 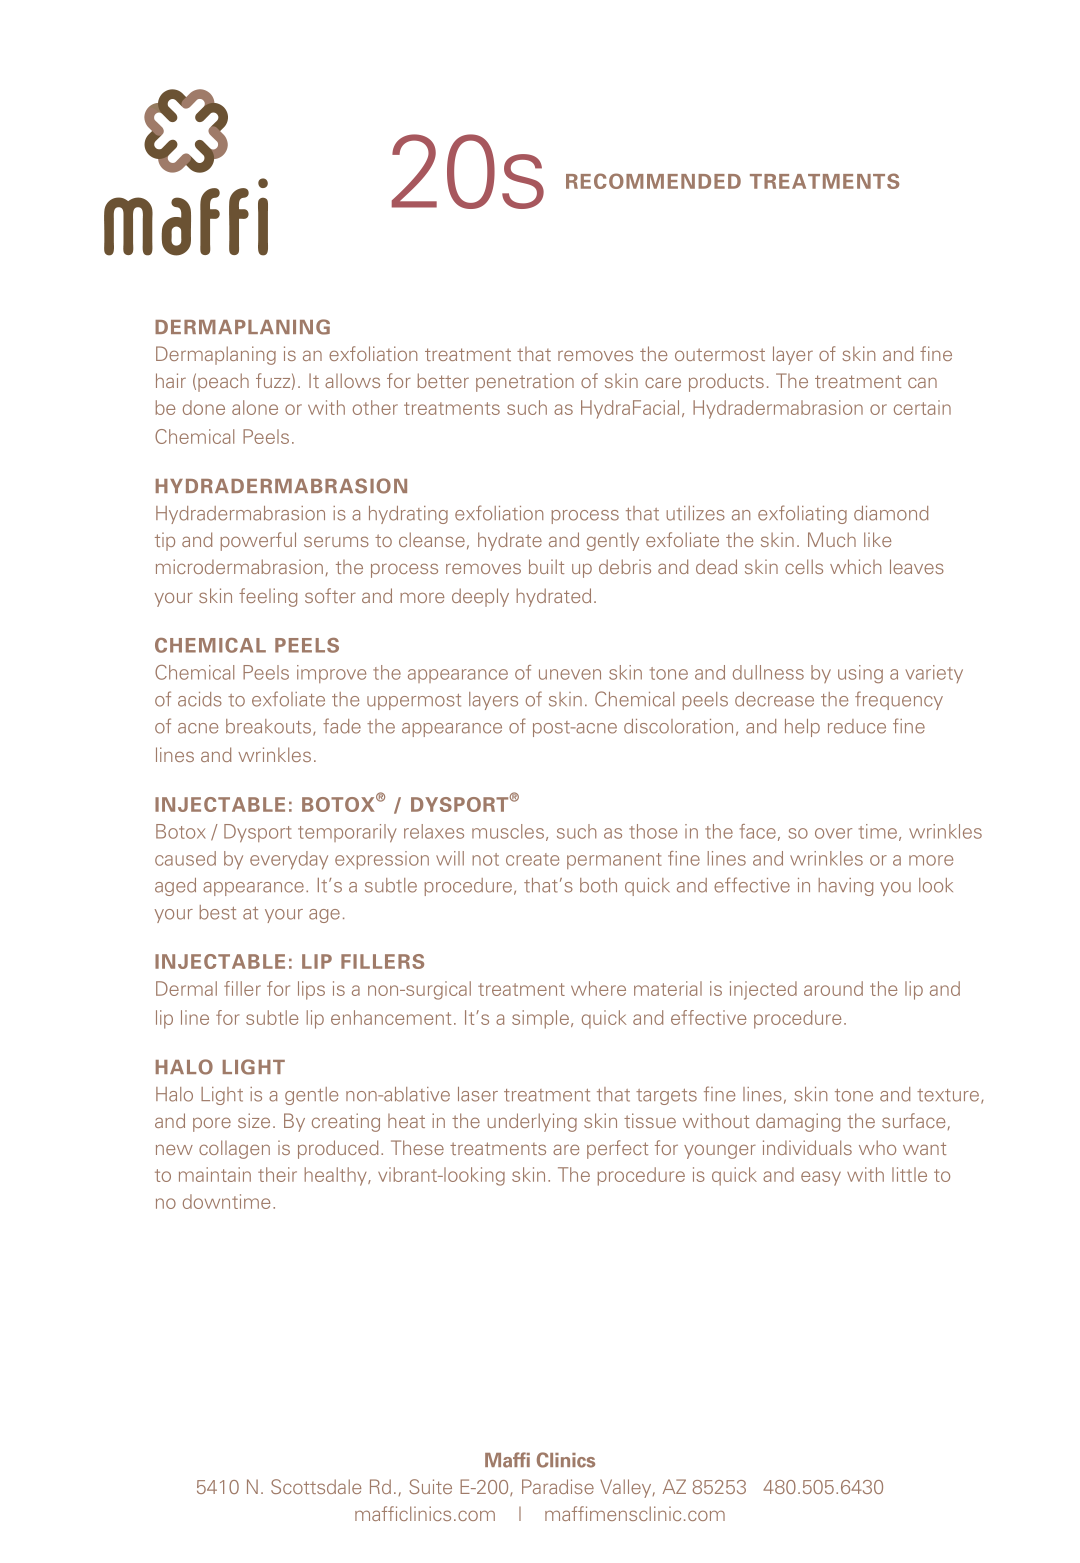 I want to click on RECOMMENDED, so click(x=653, y=181).
